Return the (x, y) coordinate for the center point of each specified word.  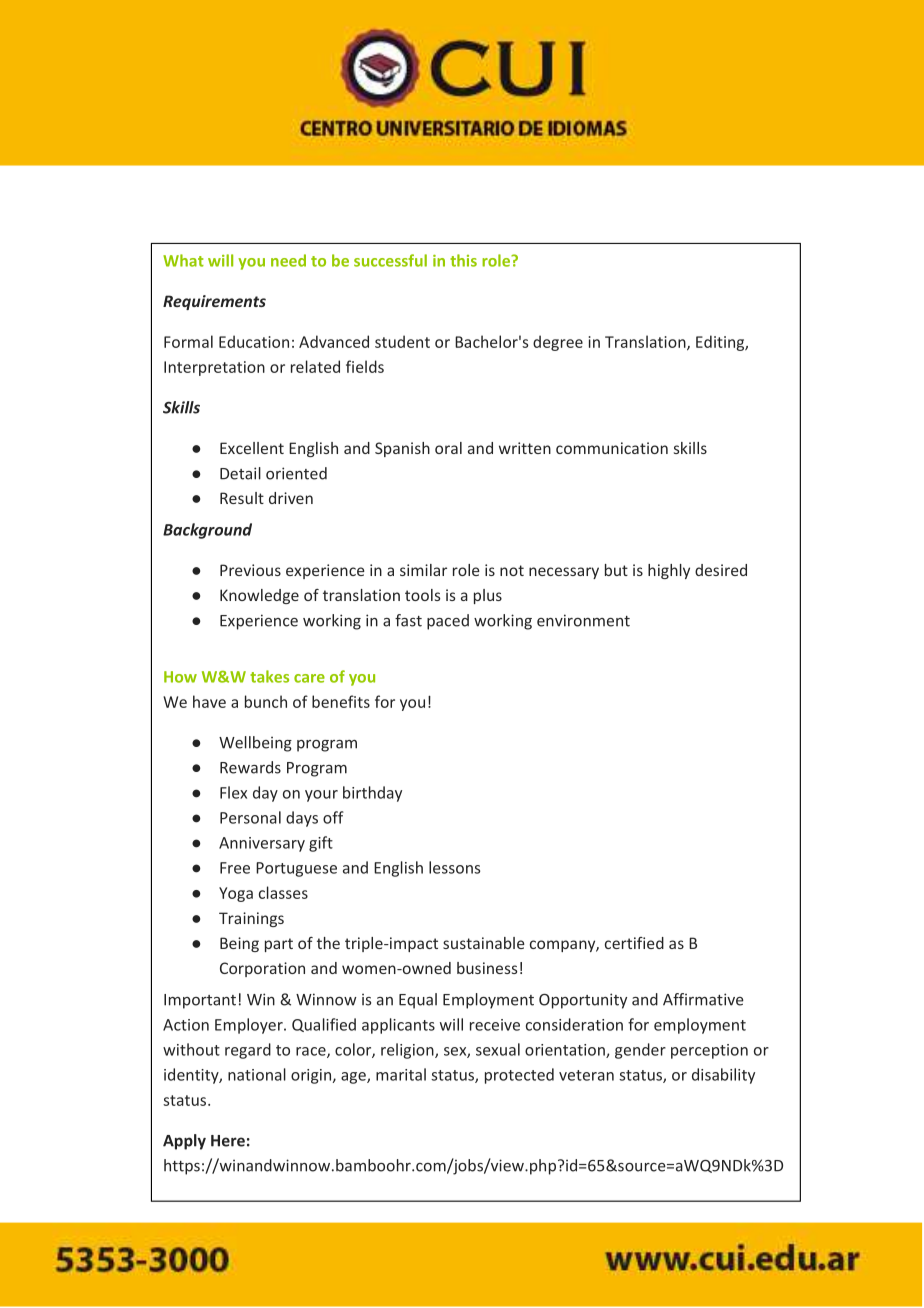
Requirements (214, 302)
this (463, 260)
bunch (266, 701)
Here (228, 1141)
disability (723, 1076)
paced (448, 622)
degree (558, 343)
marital (401, 1074)
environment (583, 620)
